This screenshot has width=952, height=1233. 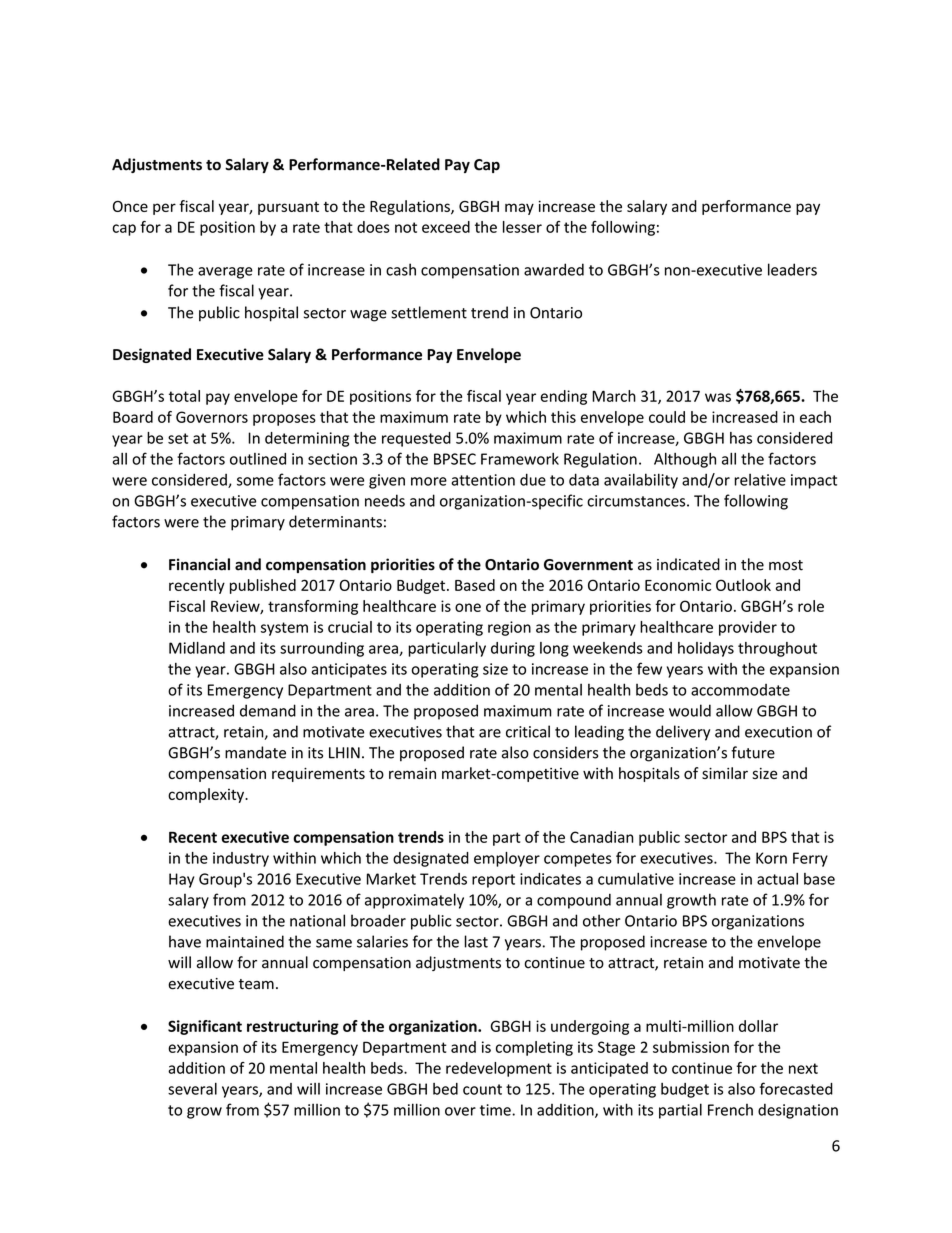 What do you see at coordinates (483, 480) in the screenshot?
I see `attention` at bounding box center [483, 480].
